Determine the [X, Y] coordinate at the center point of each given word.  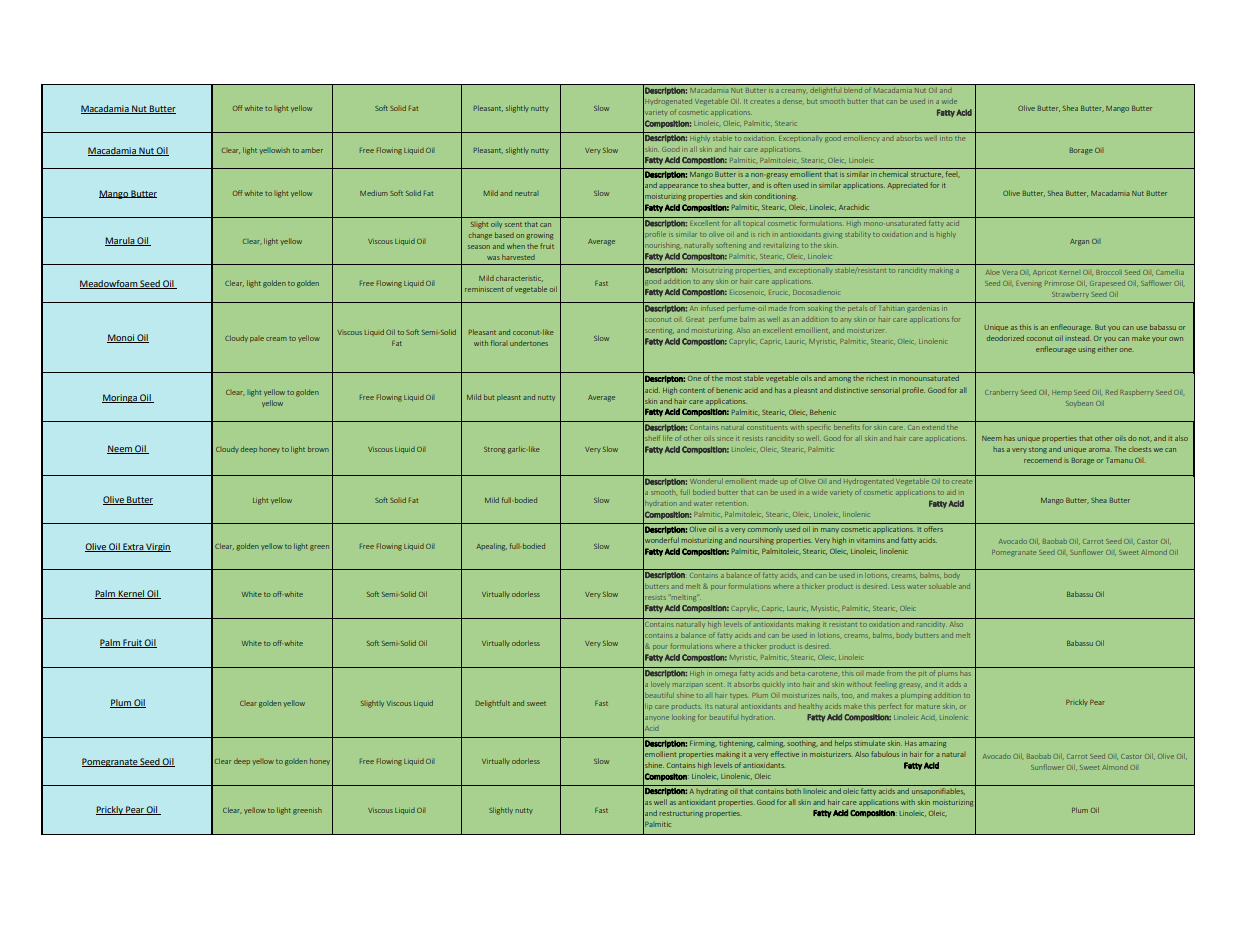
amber [312, 150]
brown [318, 449]
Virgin [157, 547]
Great [695, 319]
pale [257, 339]
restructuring [681, 814]
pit [922, 673]
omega [726, 675]
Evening [1029, 284]
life [667, 438]
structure [927, 175]
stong [1038, 450]
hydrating [712, 790]
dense [793, 101]
